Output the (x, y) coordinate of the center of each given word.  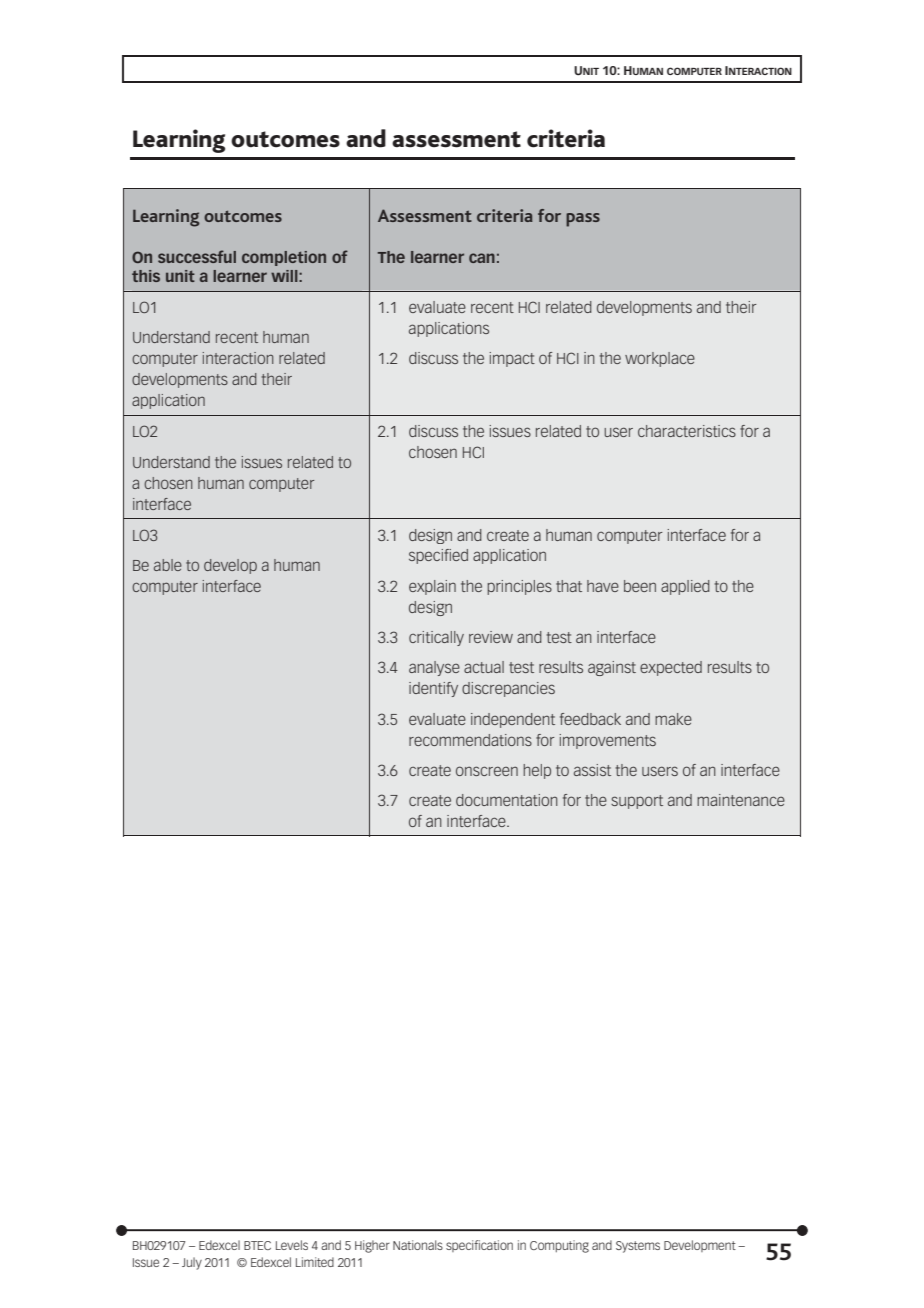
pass (583, 220)
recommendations (470, 740)
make (673, 719)
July (192, 1263)
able (168, 565)
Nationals (418, 1245)
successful (197, 256)
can (482, 258)
